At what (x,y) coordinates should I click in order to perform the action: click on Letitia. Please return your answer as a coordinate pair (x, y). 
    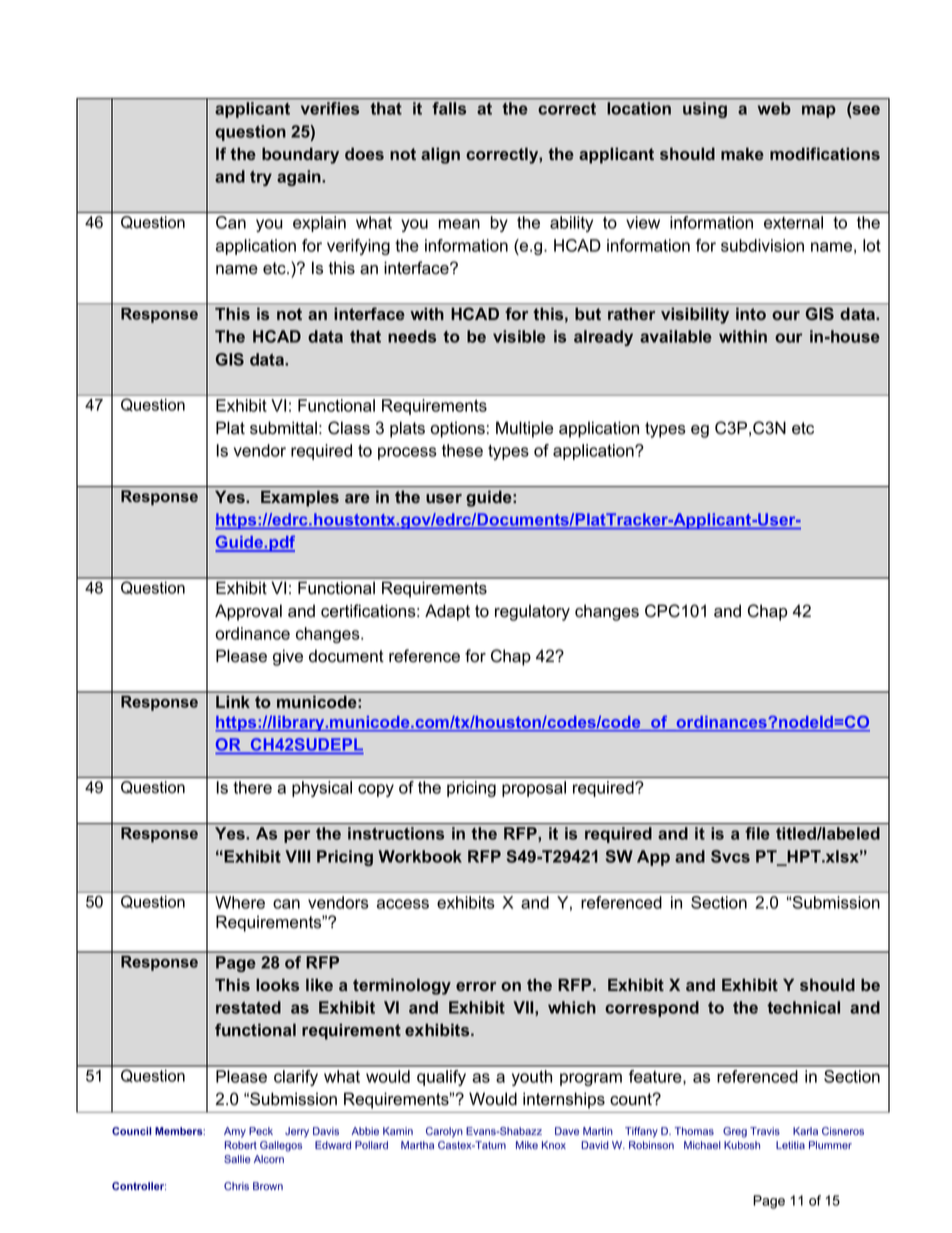
    Looking at the image, I should click on (790, 1145).
